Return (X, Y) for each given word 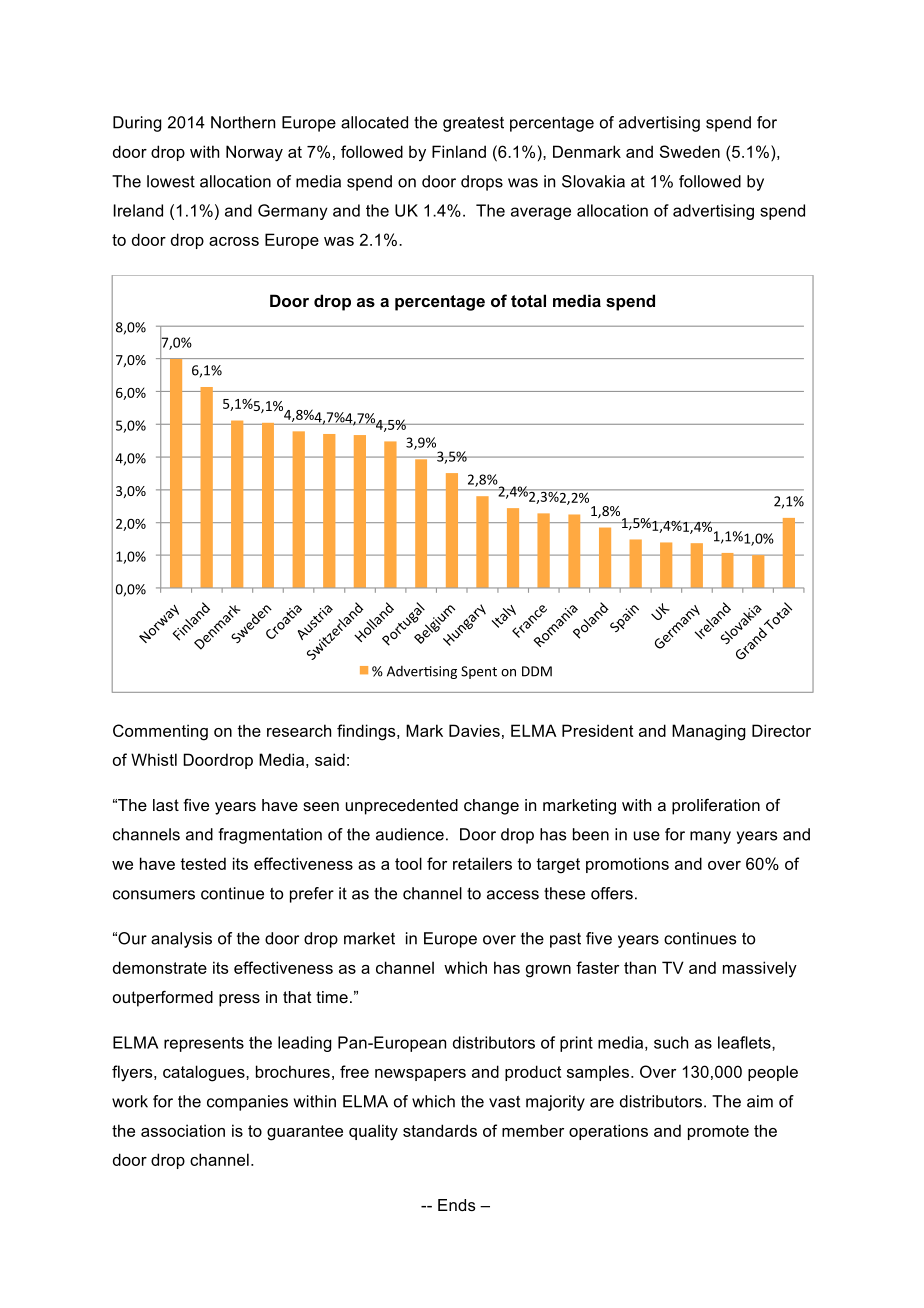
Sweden (690, 151)
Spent (479, 672)
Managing (709, 732)
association (183, 1130)
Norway (254, 153)
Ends (457, 1205)
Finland (459, 151)
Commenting (160, 732)
